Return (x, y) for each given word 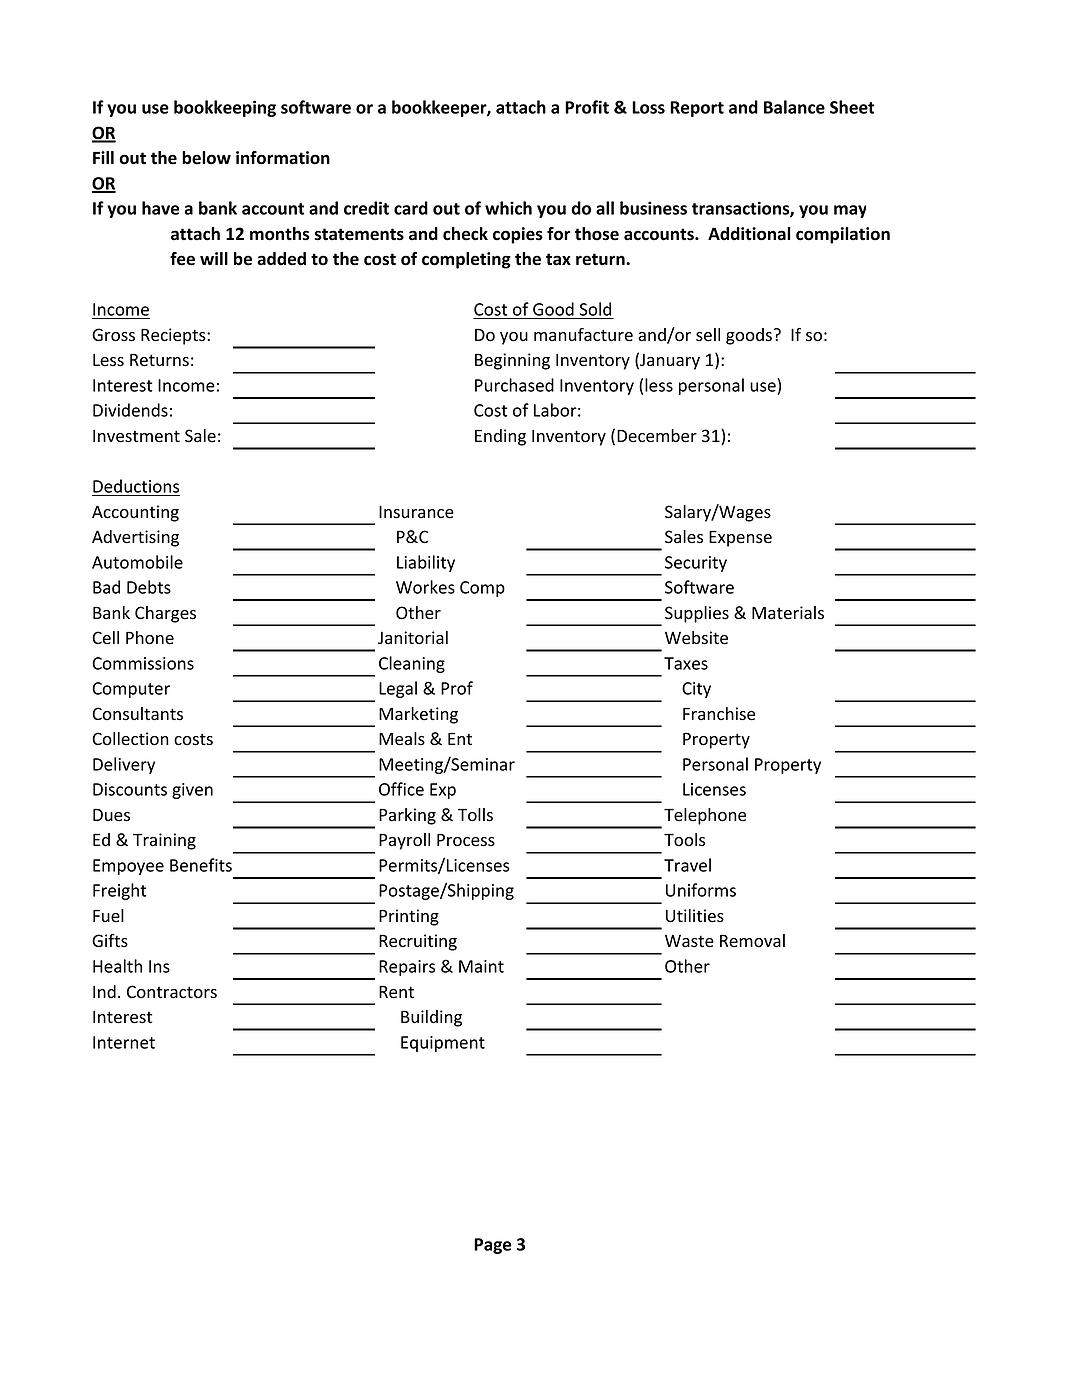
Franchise (719, 714)
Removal (752, 941)
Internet (124, 1042)
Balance (794, 107)
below (206, 158)
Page (492, 1246)
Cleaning (412, 664)
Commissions (143, 663)
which (508, 208)
